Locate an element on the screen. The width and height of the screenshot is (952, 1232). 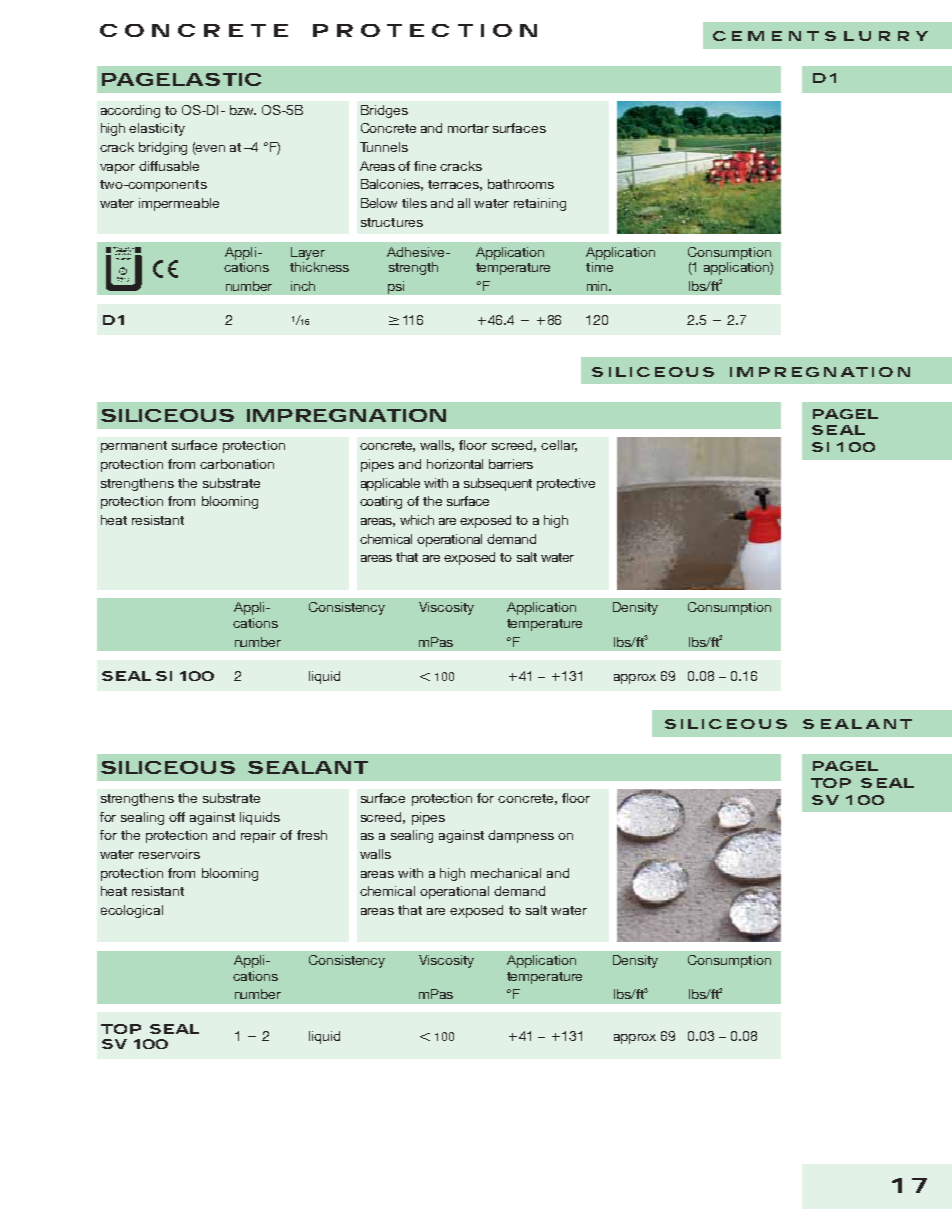
fresh is located at coordinates (312, 835).
